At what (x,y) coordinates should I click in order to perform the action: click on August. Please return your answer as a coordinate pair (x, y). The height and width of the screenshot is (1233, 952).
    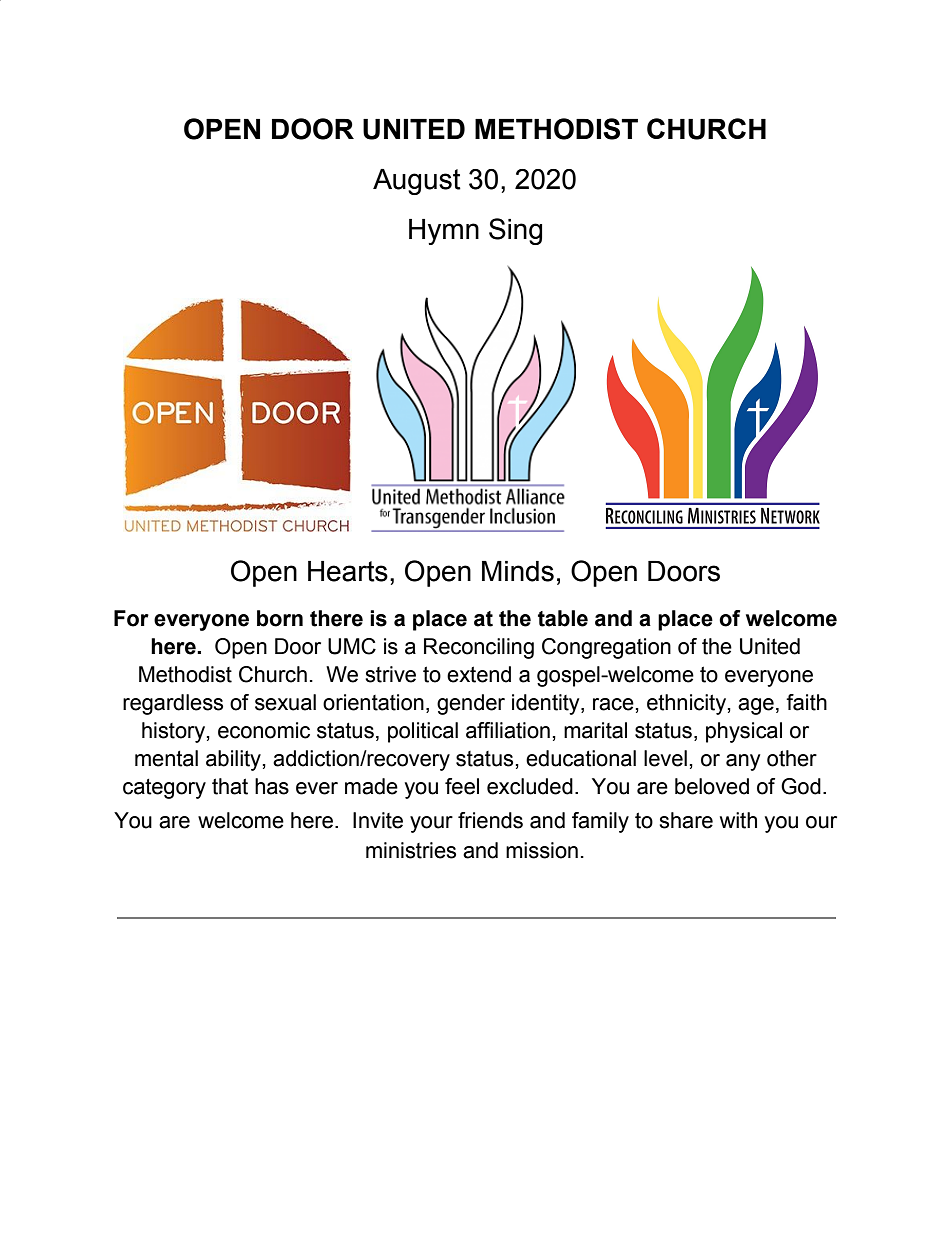
    Looking at the image, I should click on (417, 182).
